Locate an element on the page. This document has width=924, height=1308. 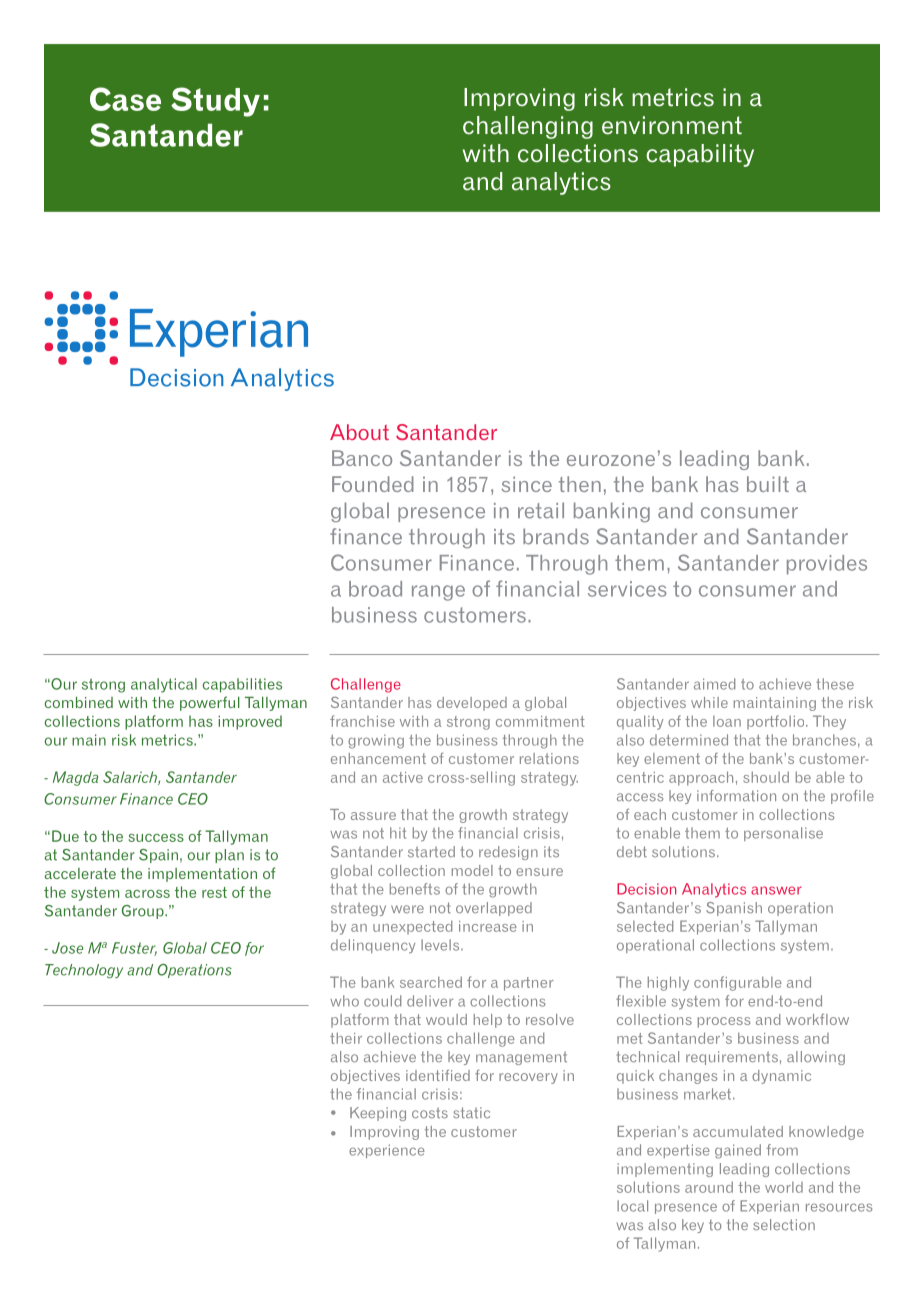
challenging is located at coordinates (528, 127).
